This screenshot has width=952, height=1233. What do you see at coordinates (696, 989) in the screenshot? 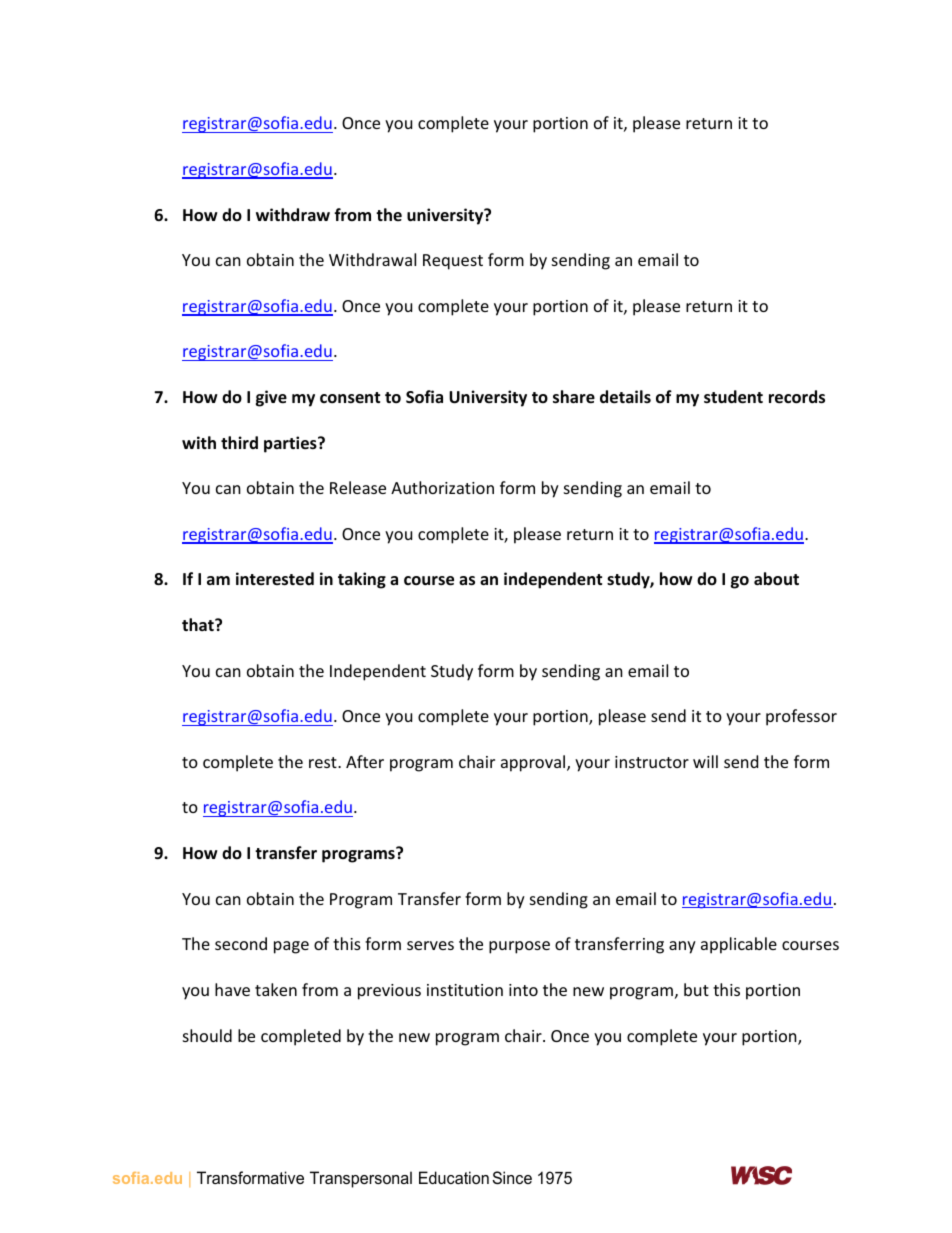
I see `but` at bounding box center [696, 989].
